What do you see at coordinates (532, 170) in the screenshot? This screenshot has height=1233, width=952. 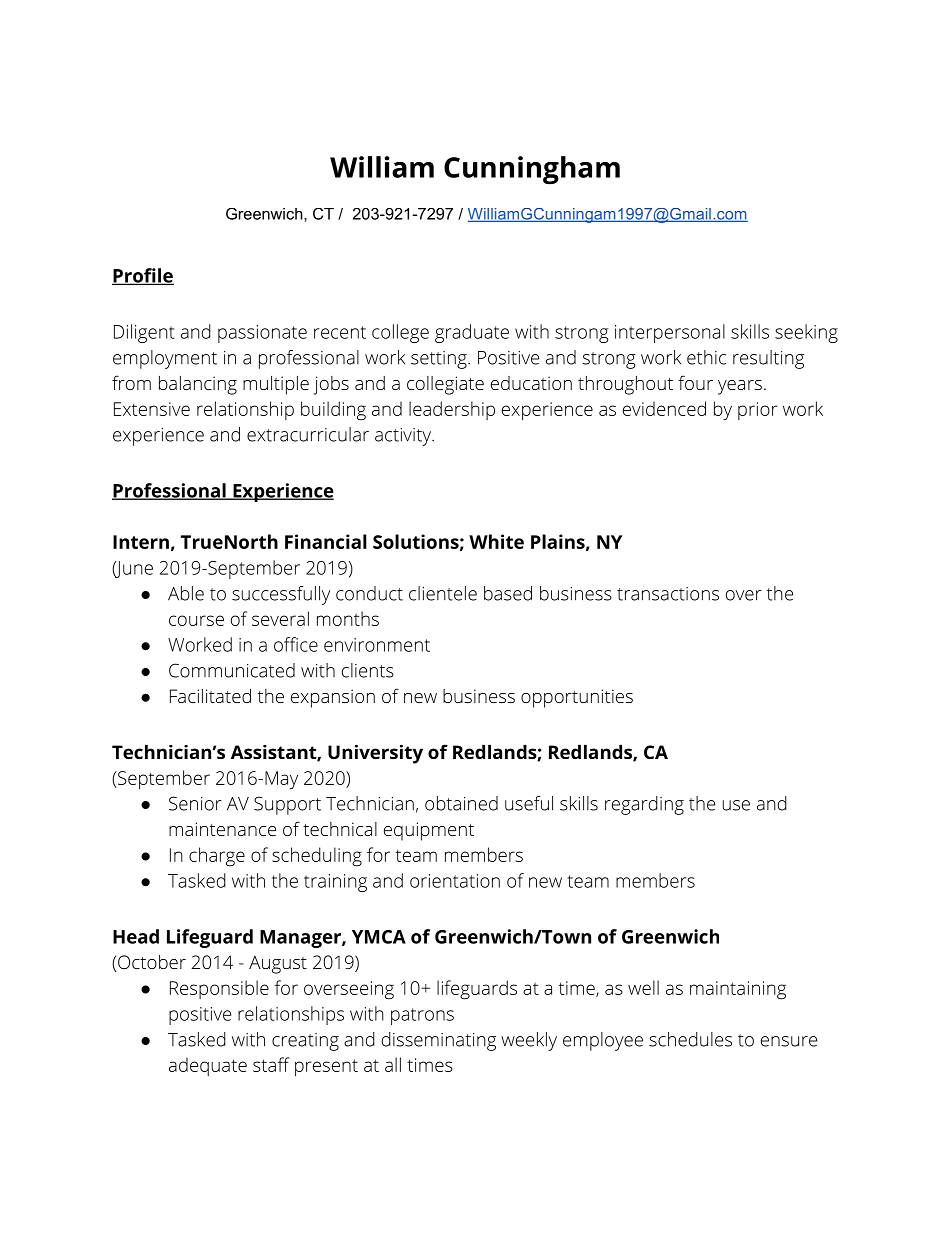 I see `Cunningham` at bounding box center [532, 170].
